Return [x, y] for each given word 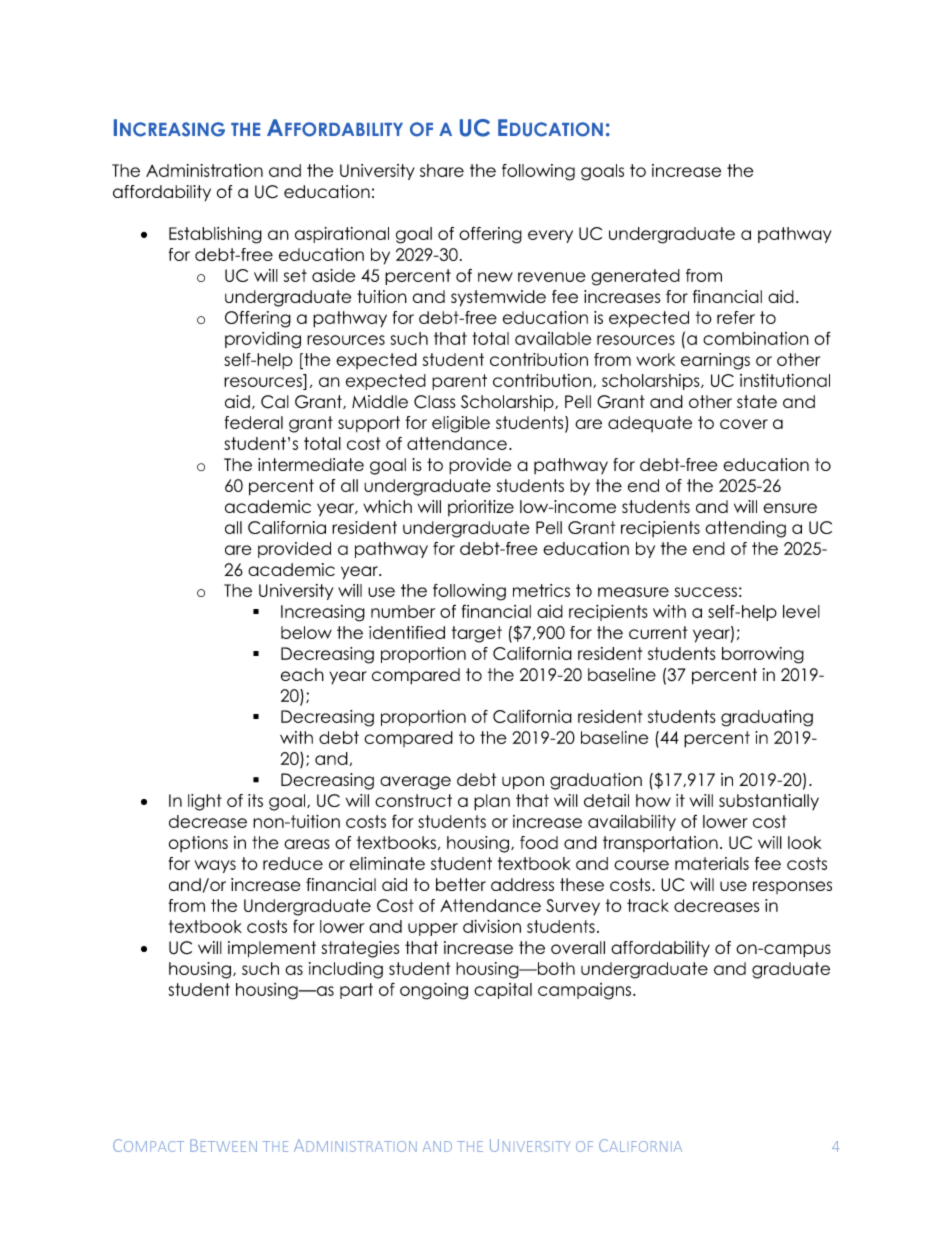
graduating [767, 718]
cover [744, 424]
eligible [461, 424]
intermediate [311, 464]
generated [635, 277]
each [302, 674]
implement [272, 949]
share [442, 170]
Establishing [215, 235]
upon [523, 783]
